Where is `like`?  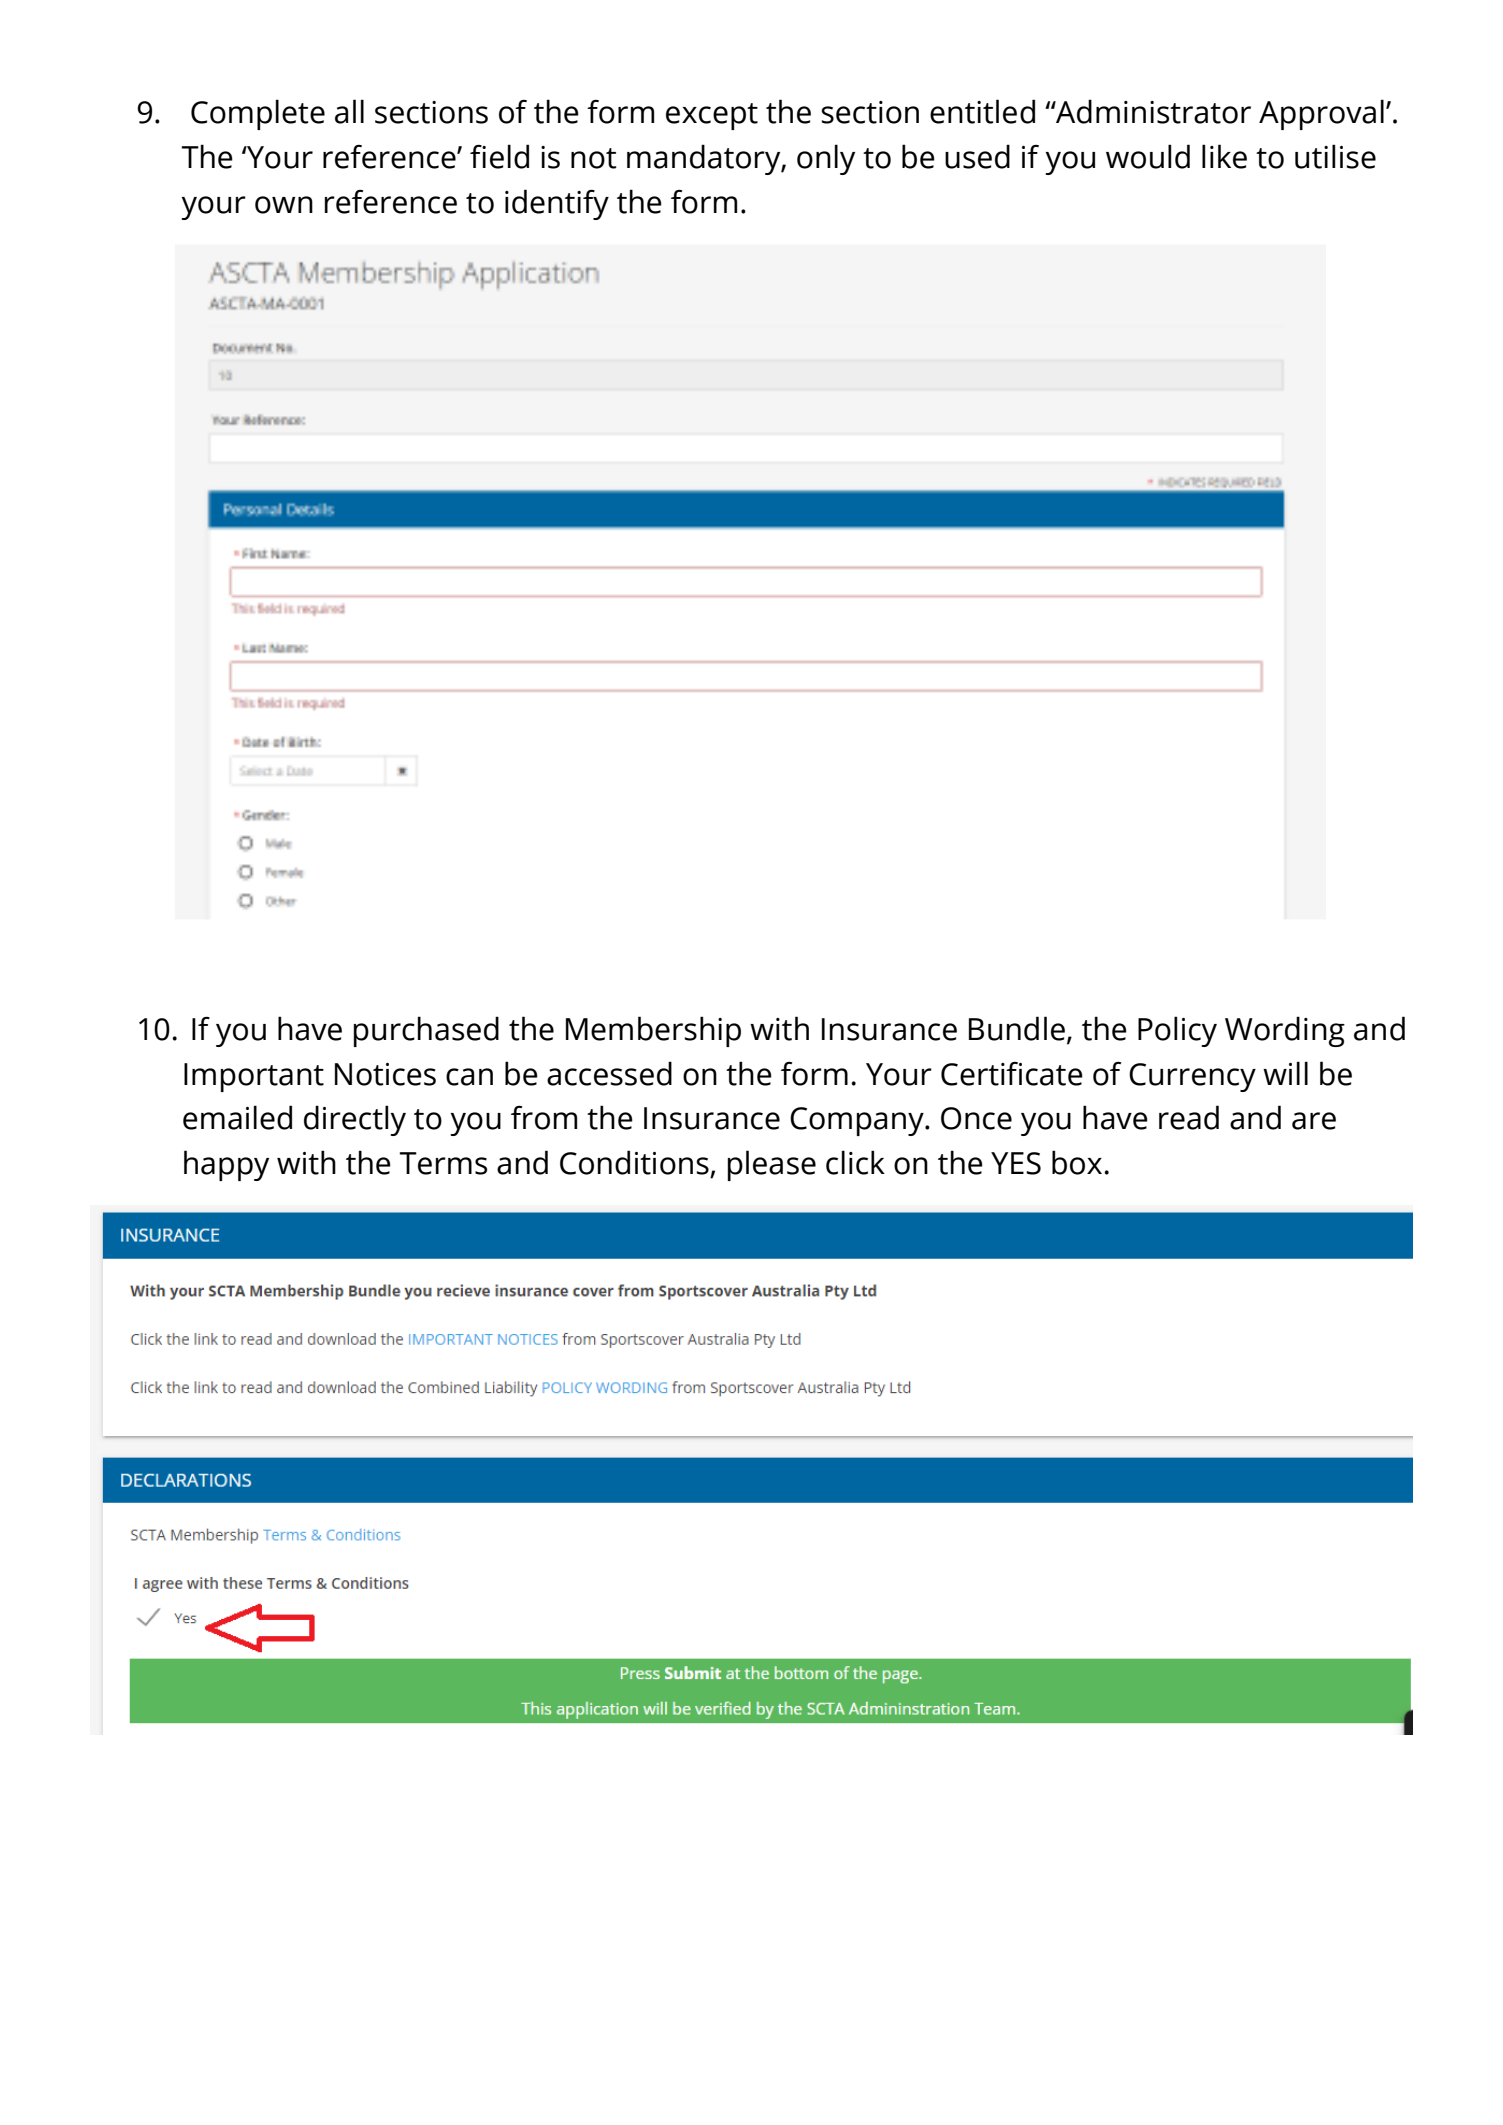
like is located at coordinates (1224, 156).
